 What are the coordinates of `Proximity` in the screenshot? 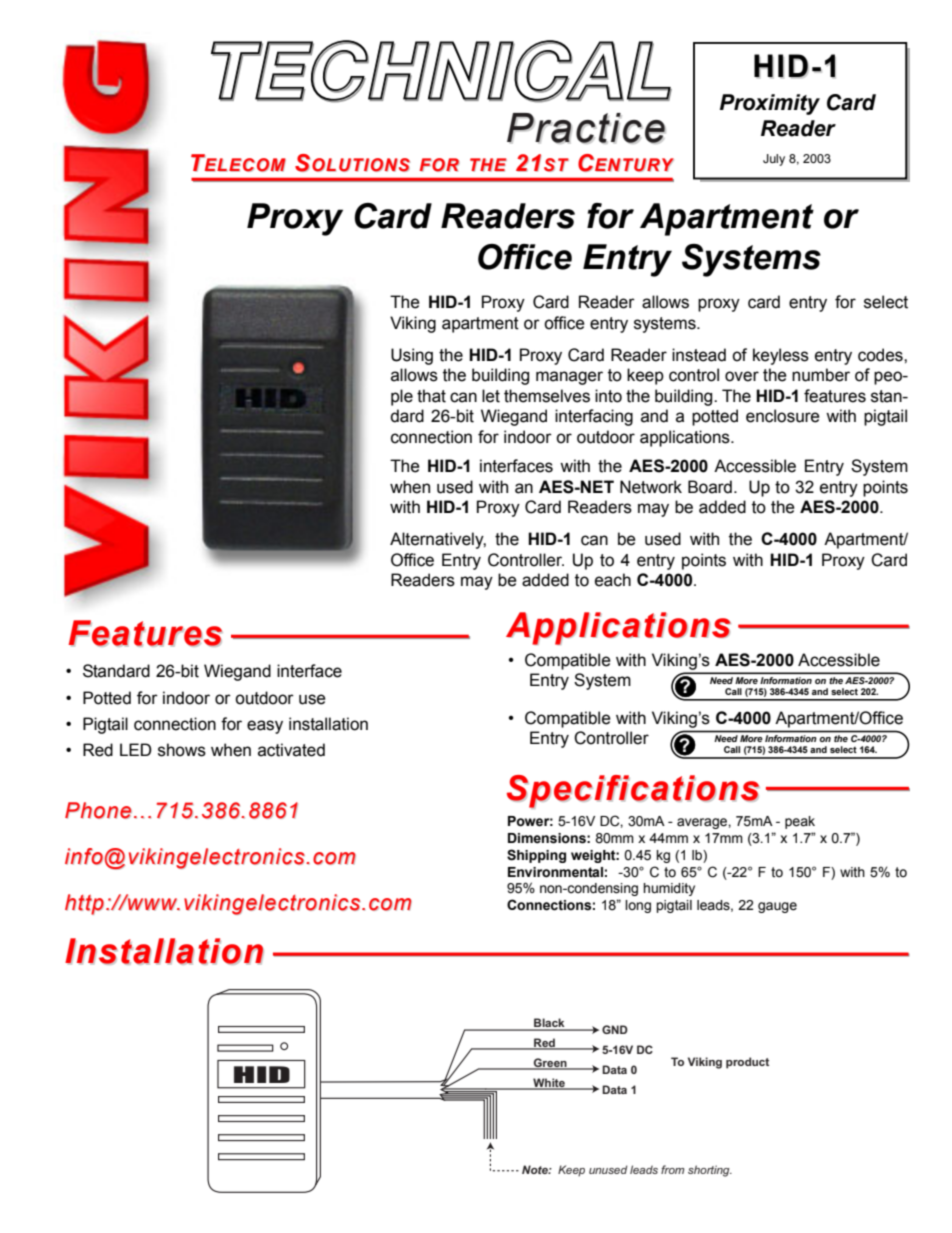 It's located at (770, 104).
